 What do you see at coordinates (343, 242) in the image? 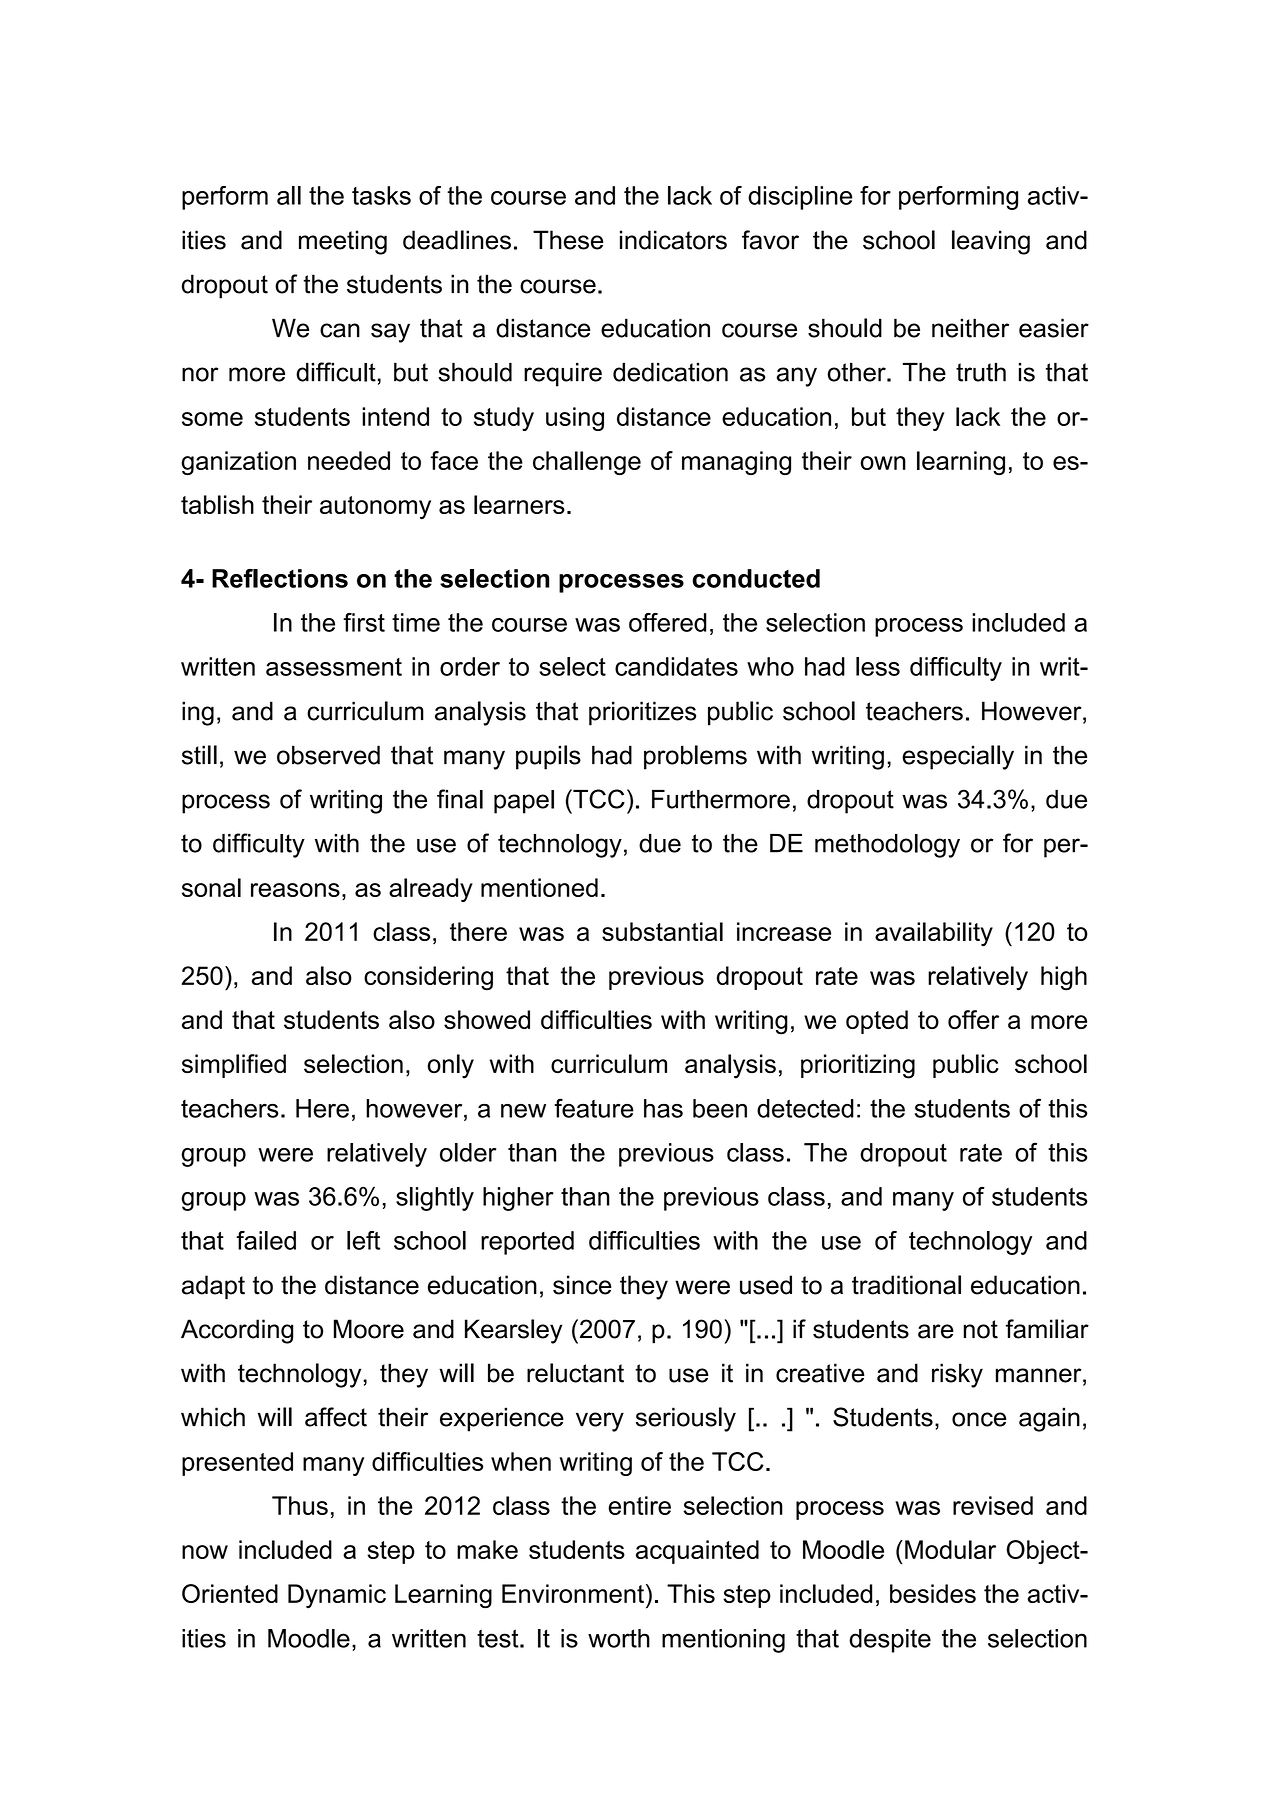
I see `meeting` at bounding box center [343, 242].
